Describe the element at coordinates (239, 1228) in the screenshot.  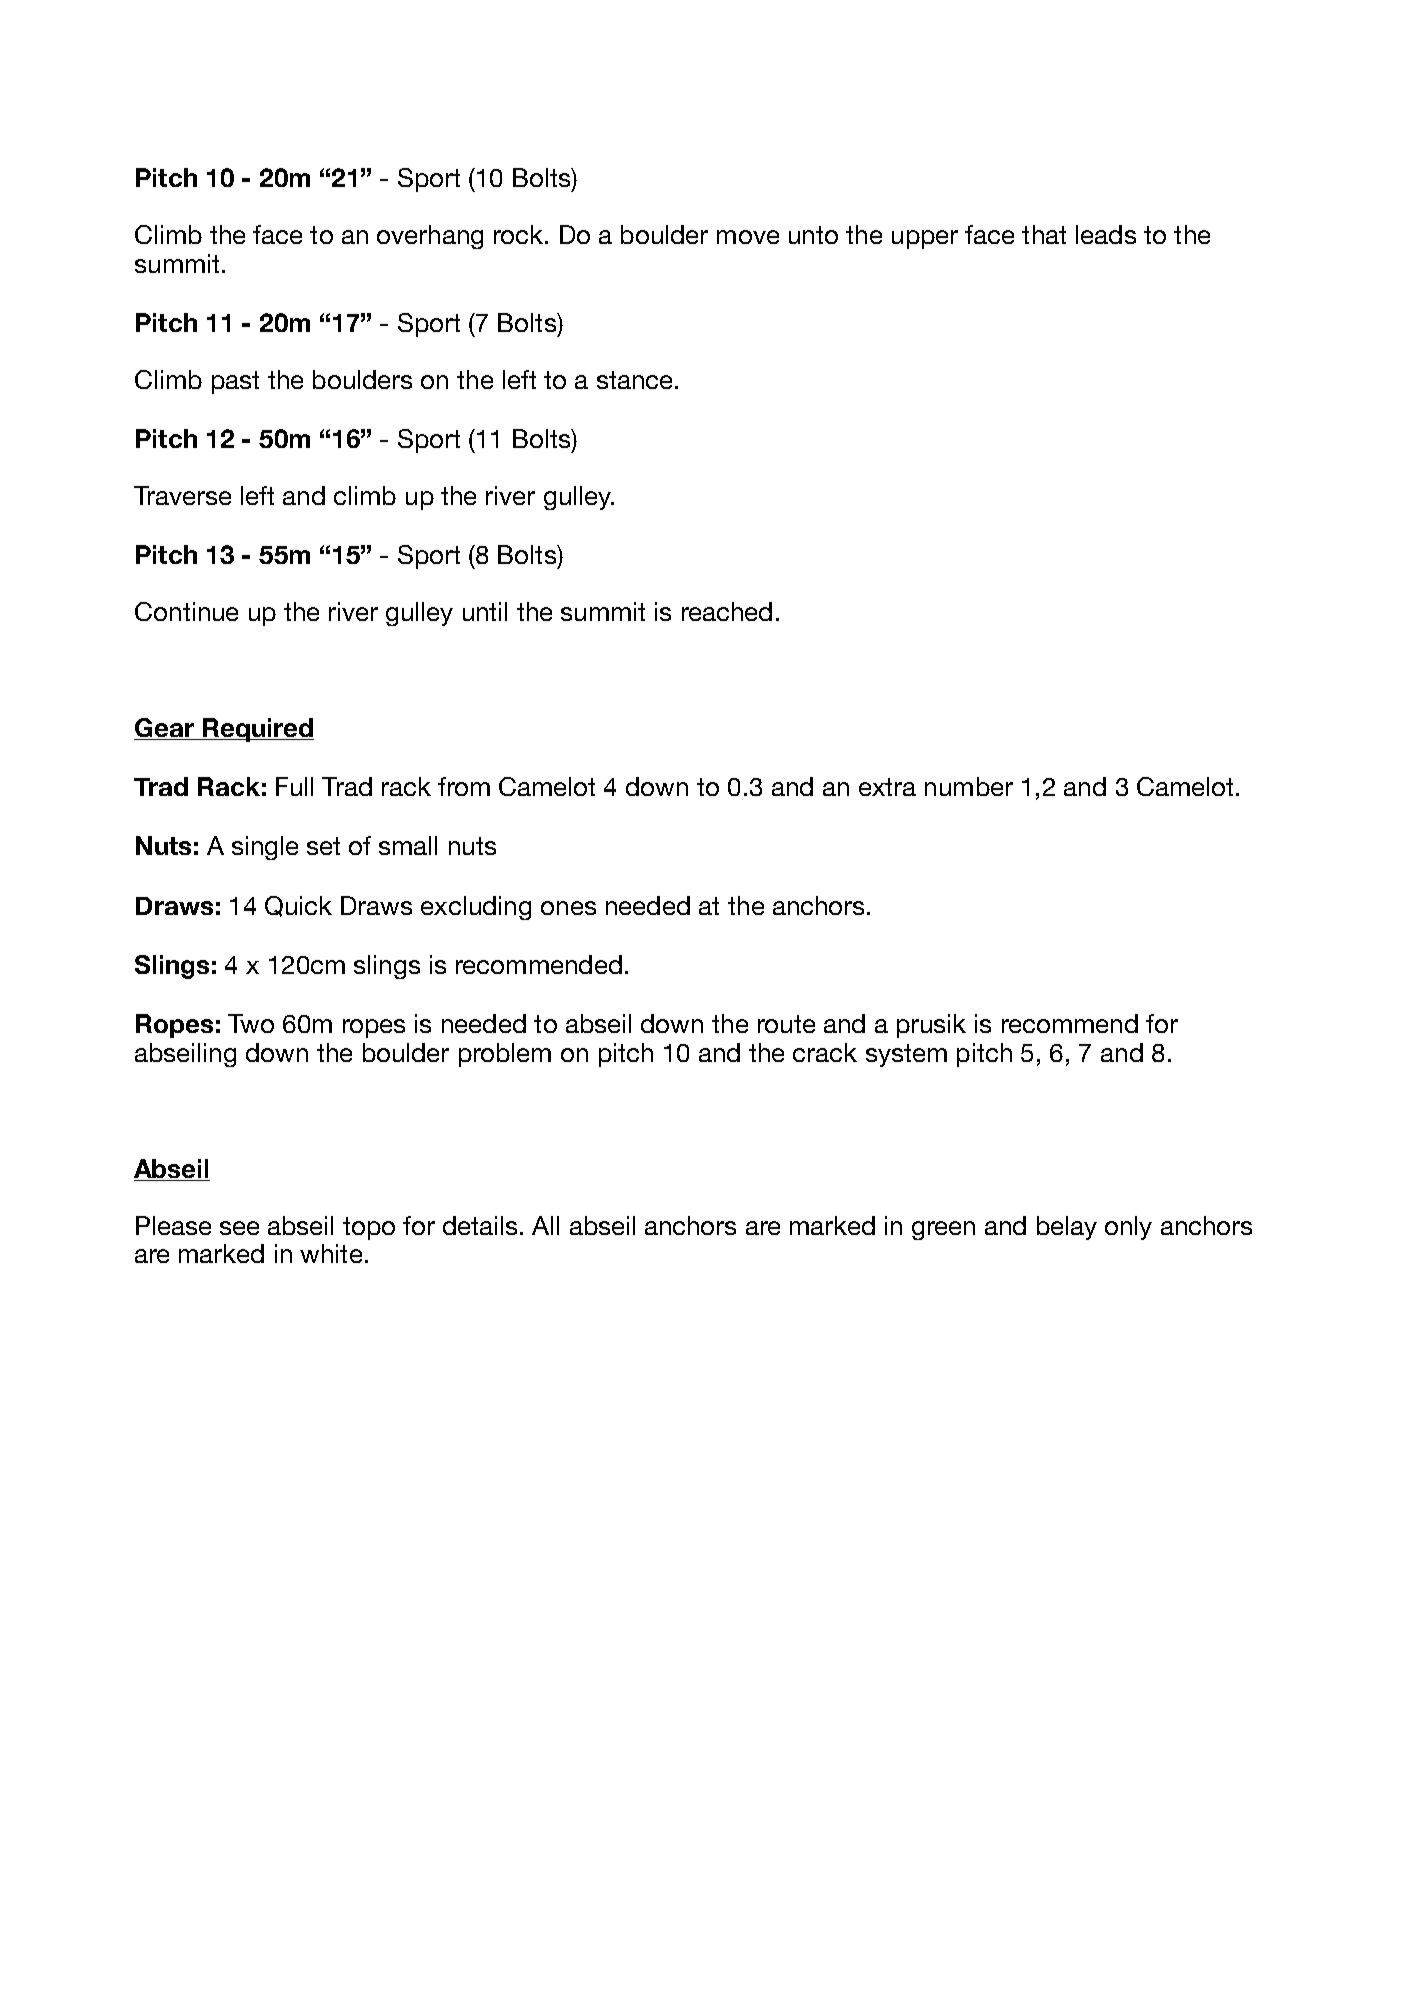
I see `see` at that location.
